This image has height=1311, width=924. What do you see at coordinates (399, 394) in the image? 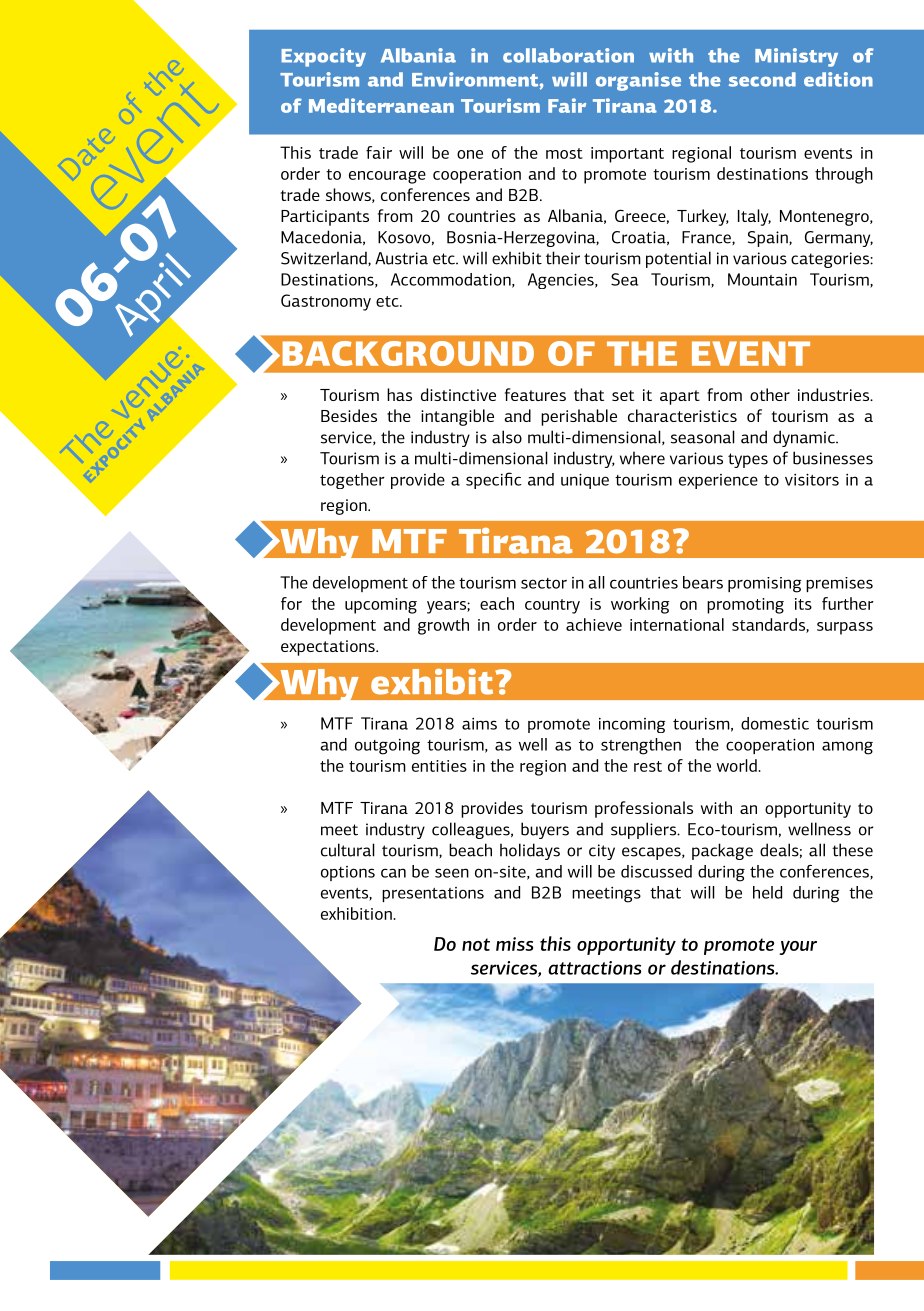
I see `has` at bounding box center [399, 394].
